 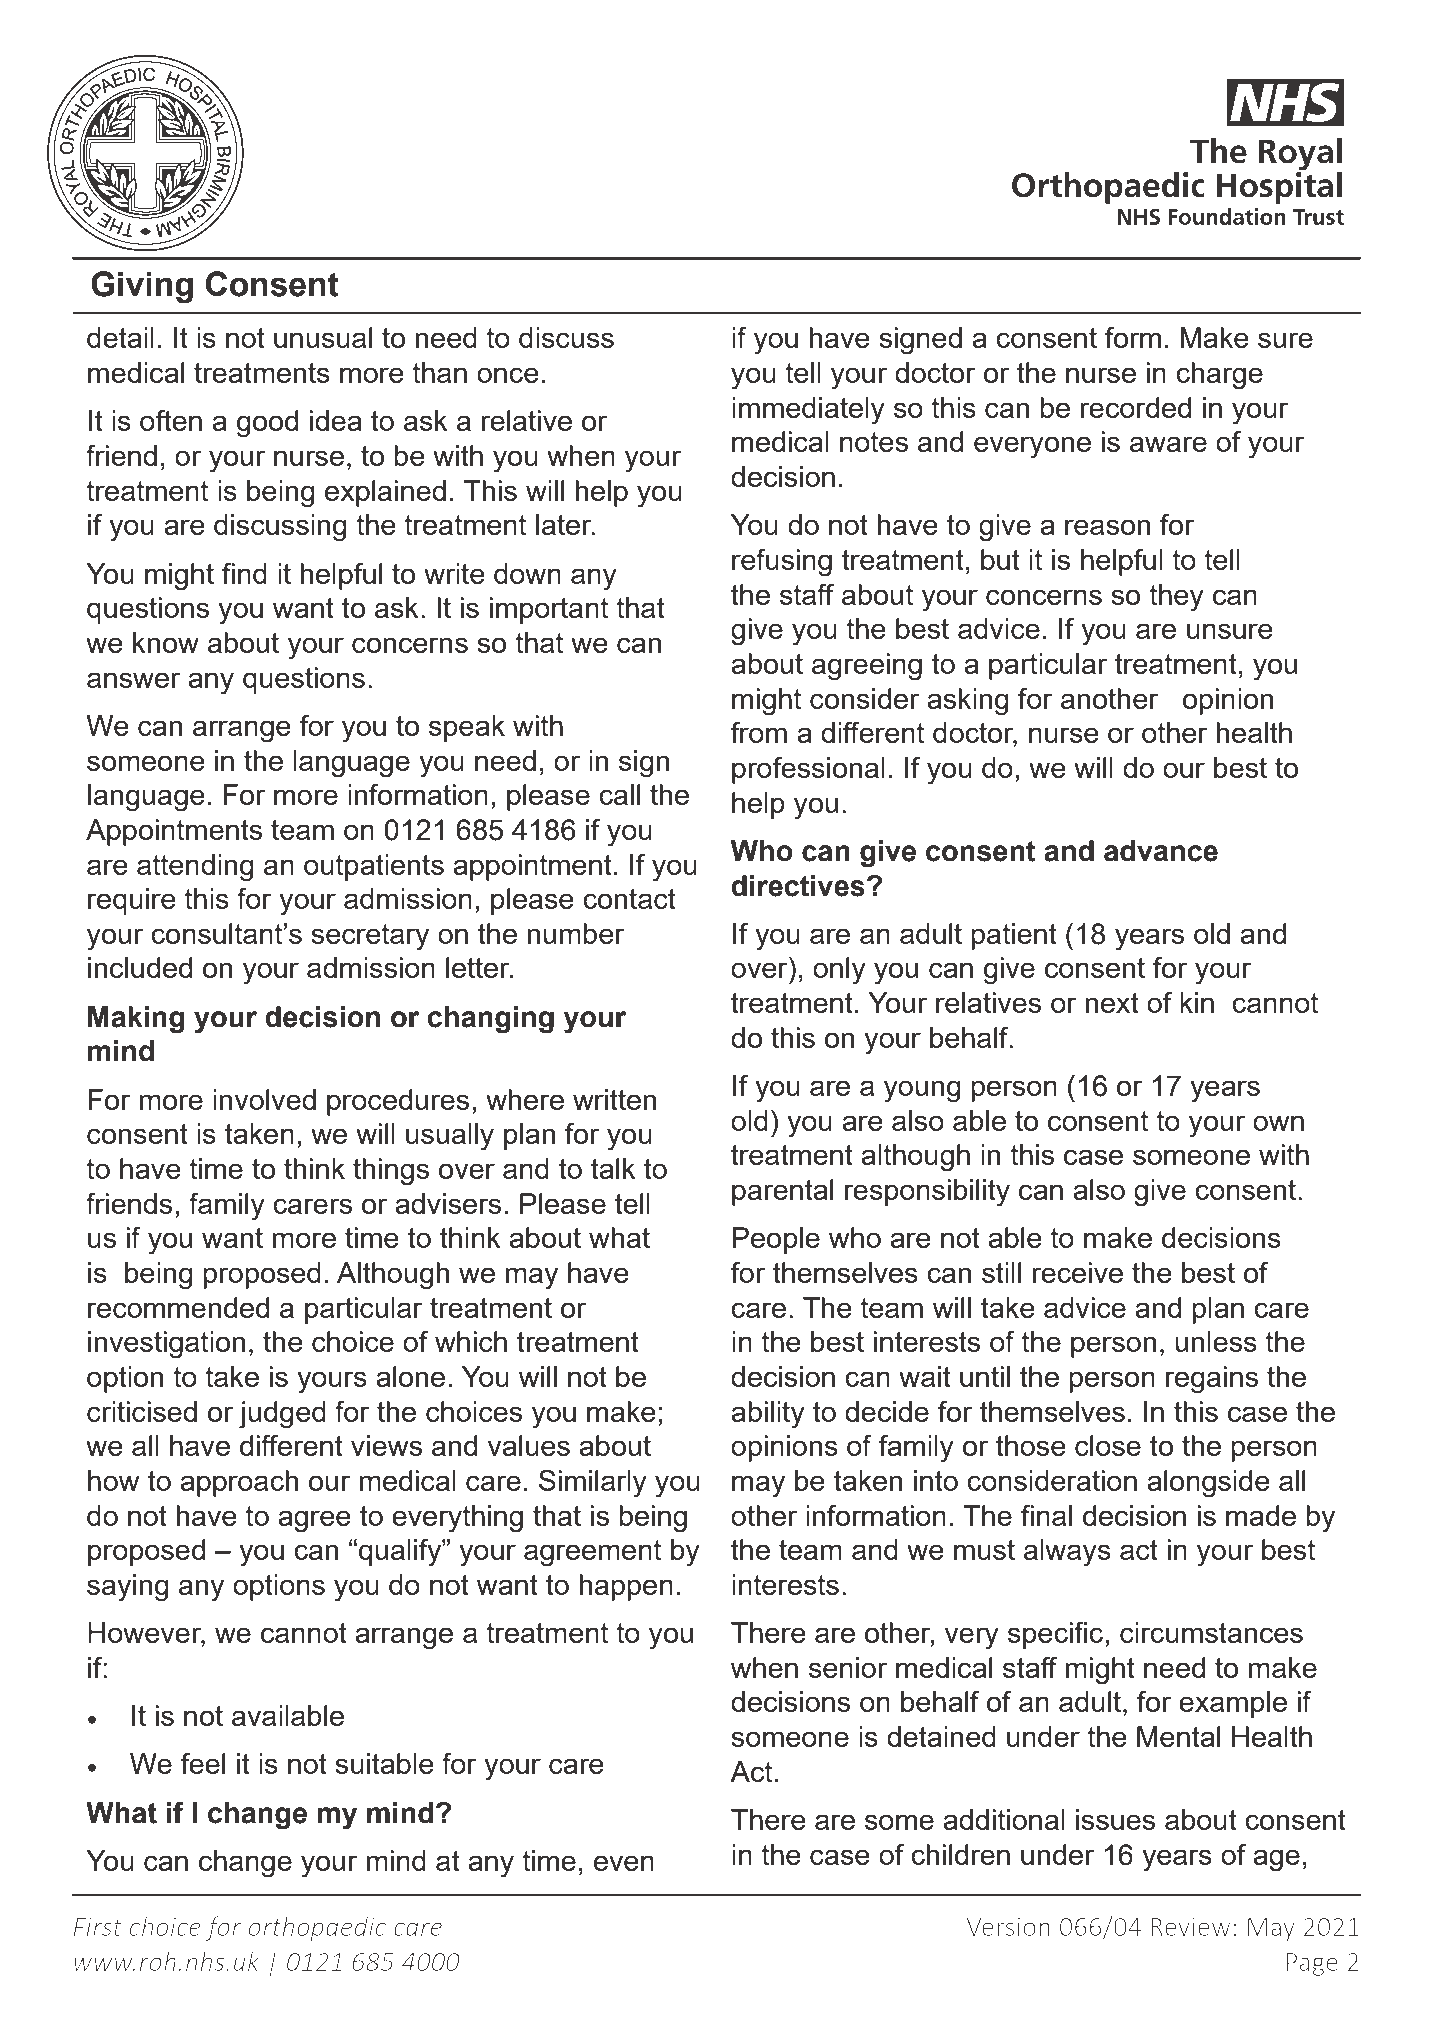 What do you see at coordinates (323, 337) in the screenshot?
I see `unusual` at bounding box center [323, 337].
